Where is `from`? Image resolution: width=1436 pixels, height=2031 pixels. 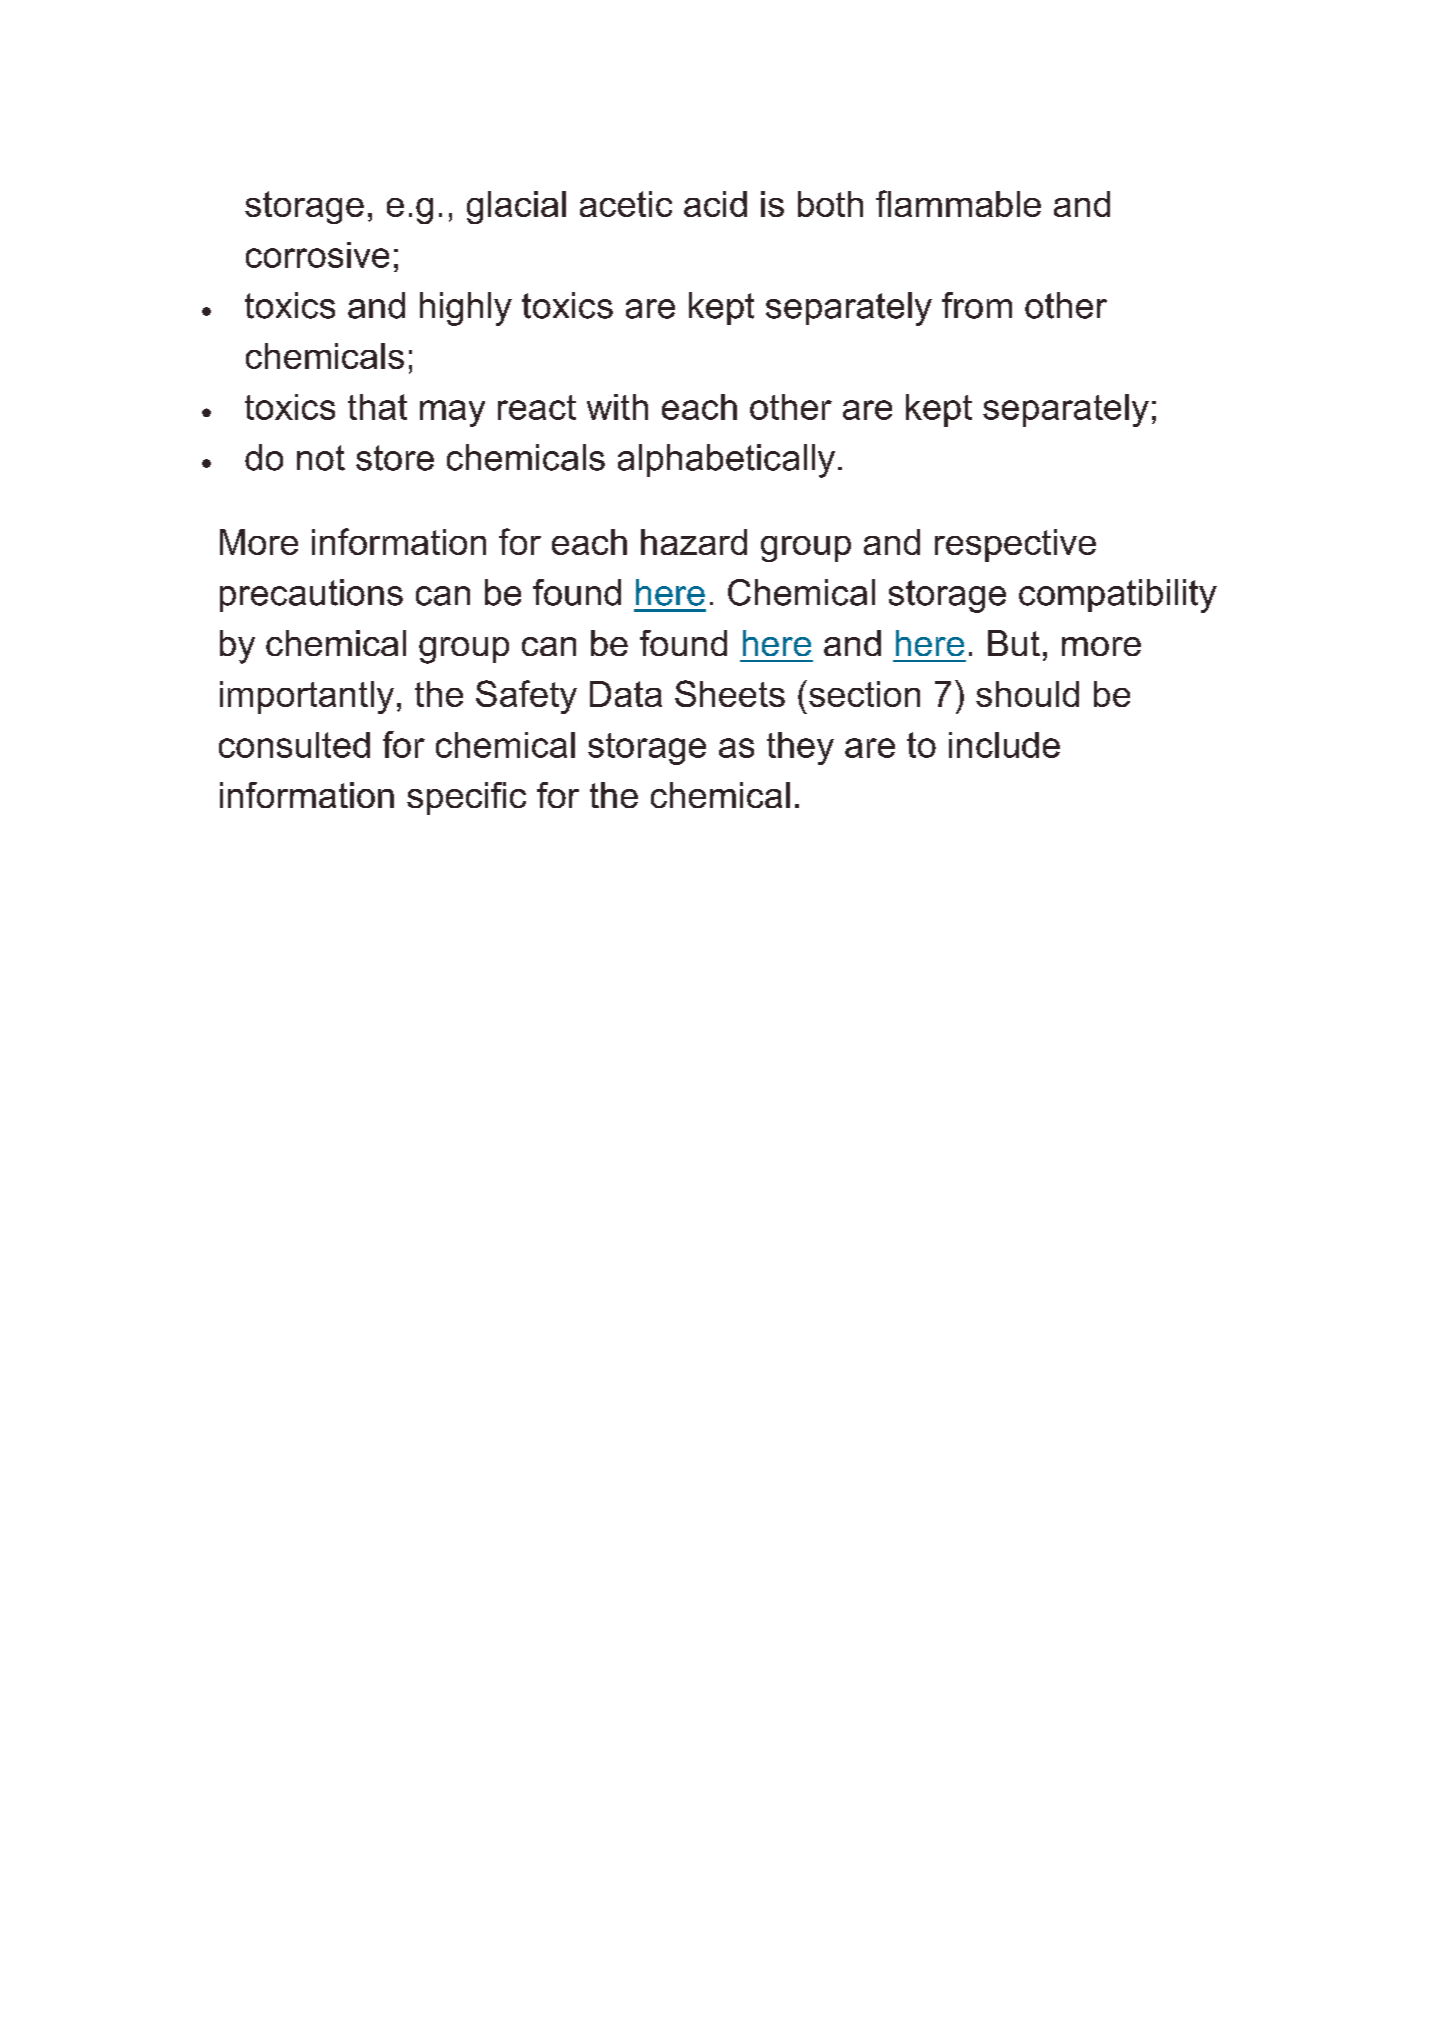
from is located at coordinates (977, 305).
